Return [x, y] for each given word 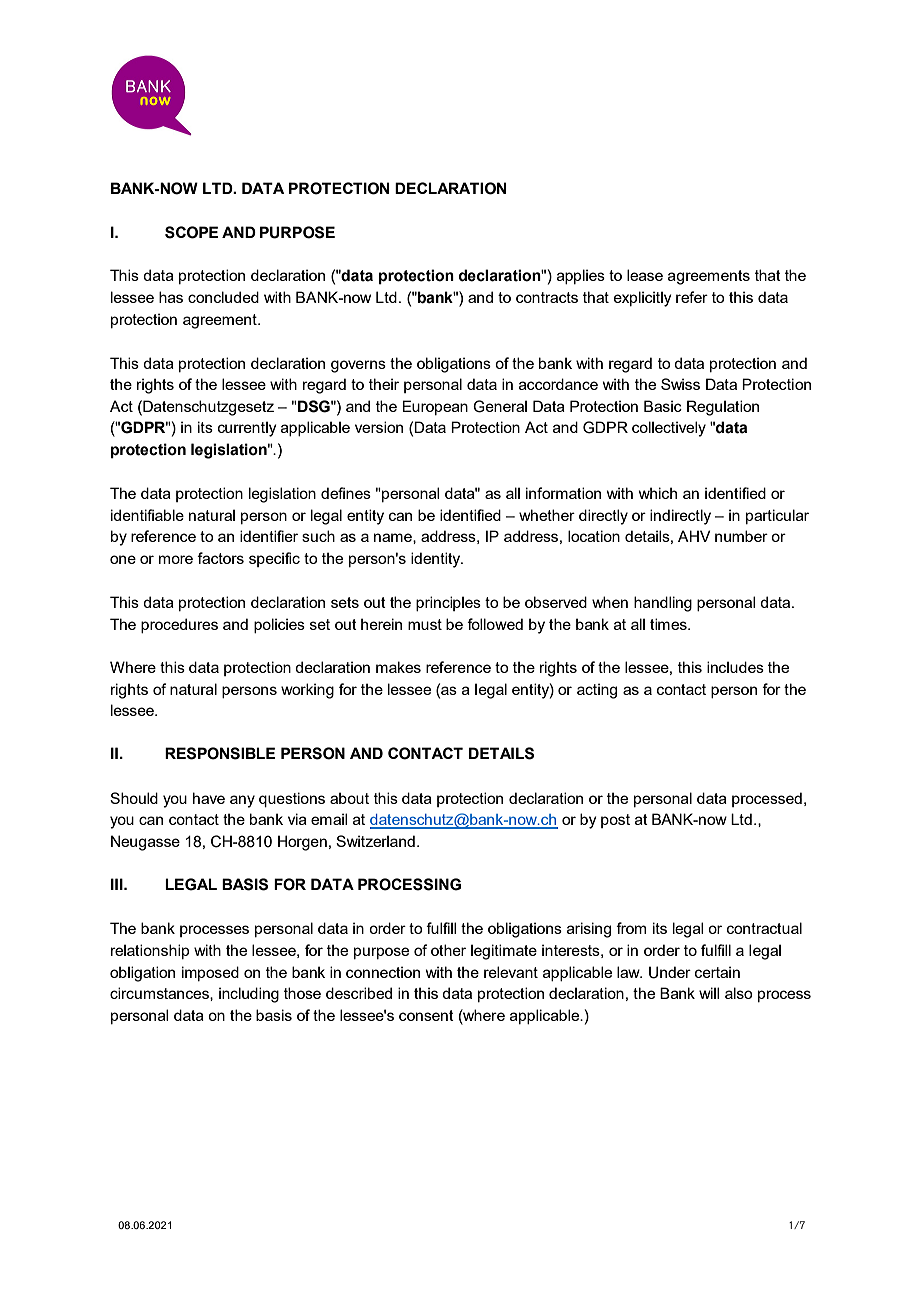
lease [645, 275]
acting [597, 691]
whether [547, 515]
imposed [210, 973]
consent [426, 1015]
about [349, 798]
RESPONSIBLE [220, 753]
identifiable [147, 515]
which [658, 493]
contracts [547, 297]
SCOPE [191, 232]
